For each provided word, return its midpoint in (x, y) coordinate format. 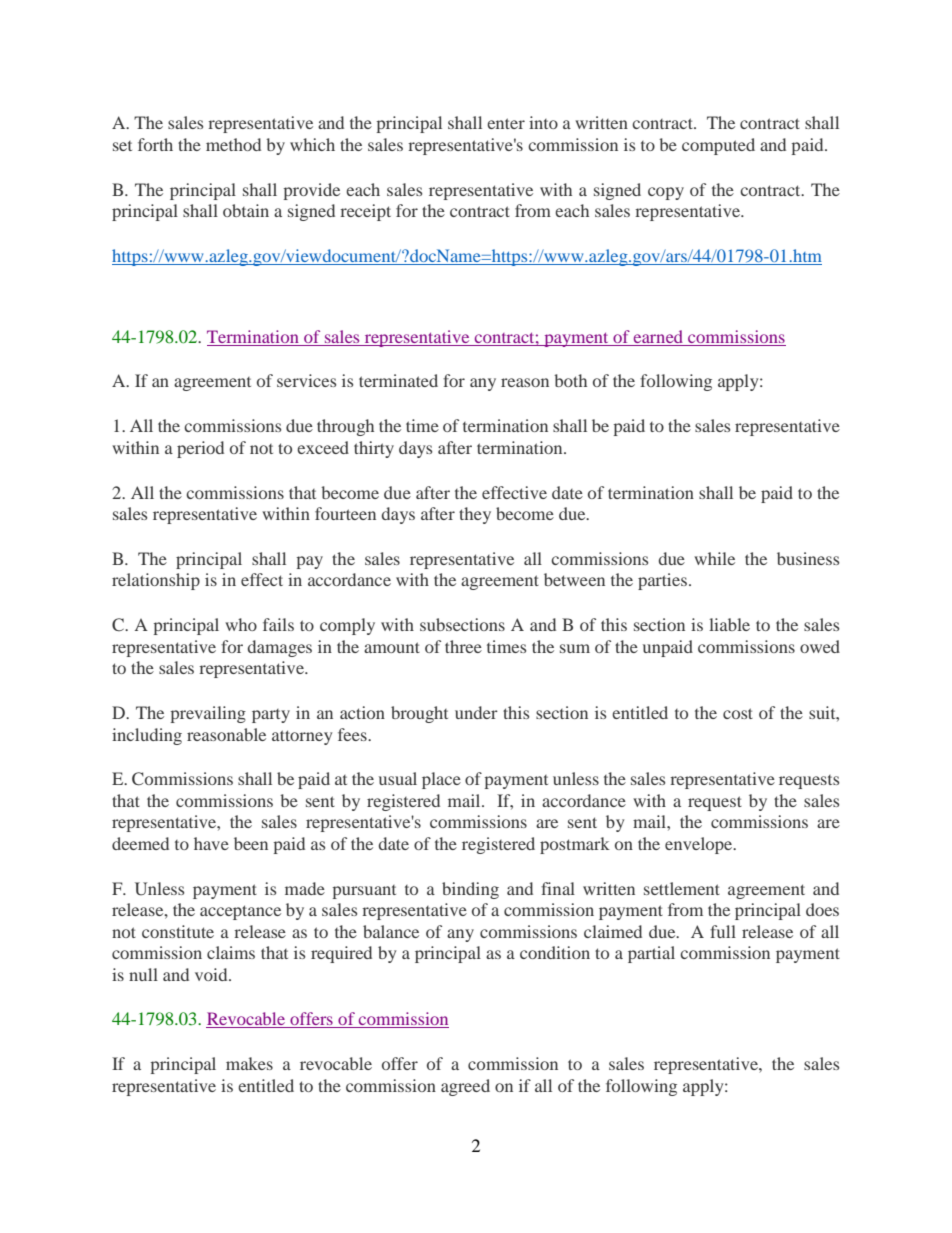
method (233, 144)
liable (729, 624)
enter (506, 123)
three (463, 646)
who (241, 624)
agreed (465, 1087)
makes (249, 1063)
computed (718, 146)
